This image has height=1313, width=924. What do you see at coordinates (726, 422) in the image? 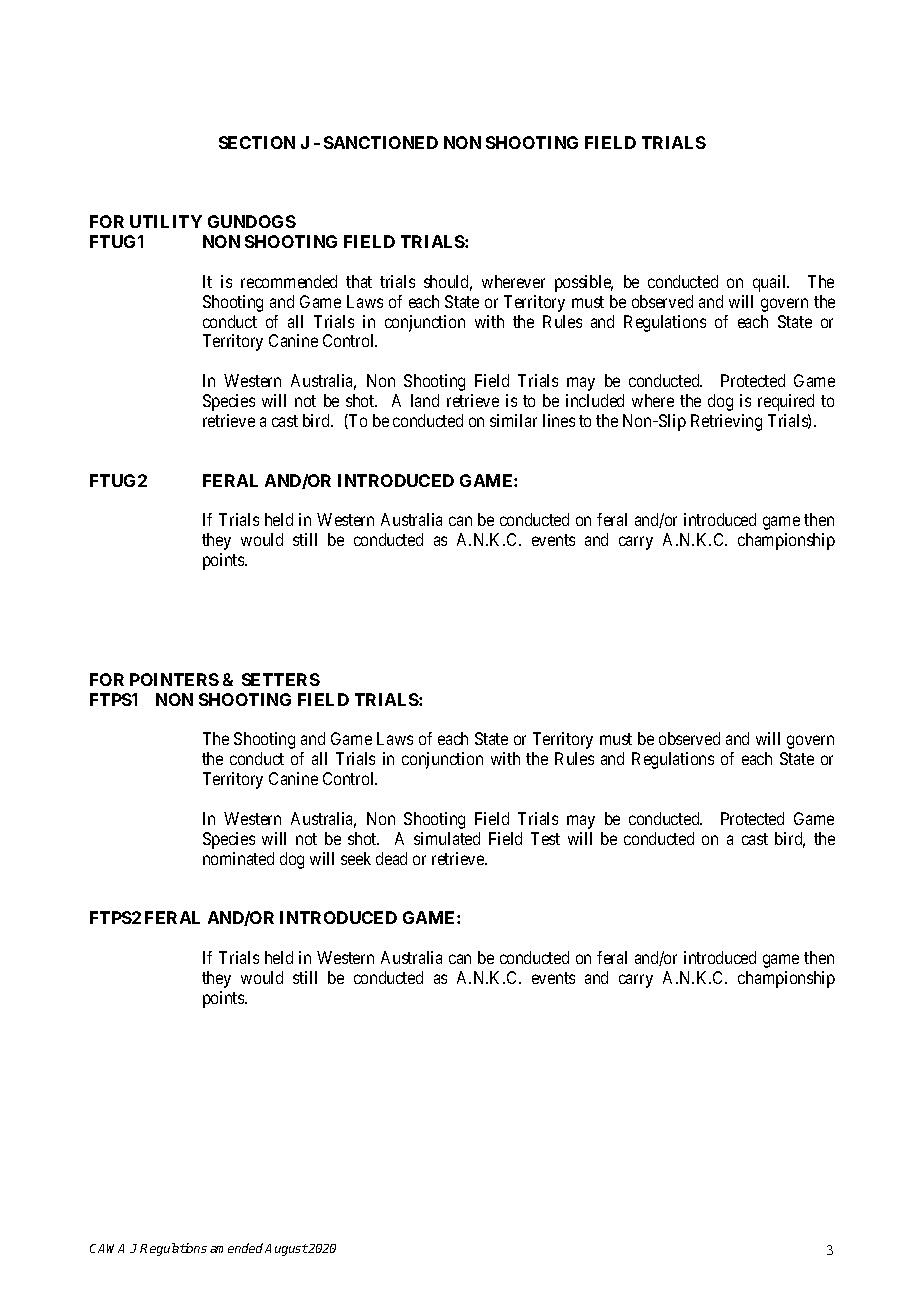
I see `Retrieving` at bounding box center [726, 422].
